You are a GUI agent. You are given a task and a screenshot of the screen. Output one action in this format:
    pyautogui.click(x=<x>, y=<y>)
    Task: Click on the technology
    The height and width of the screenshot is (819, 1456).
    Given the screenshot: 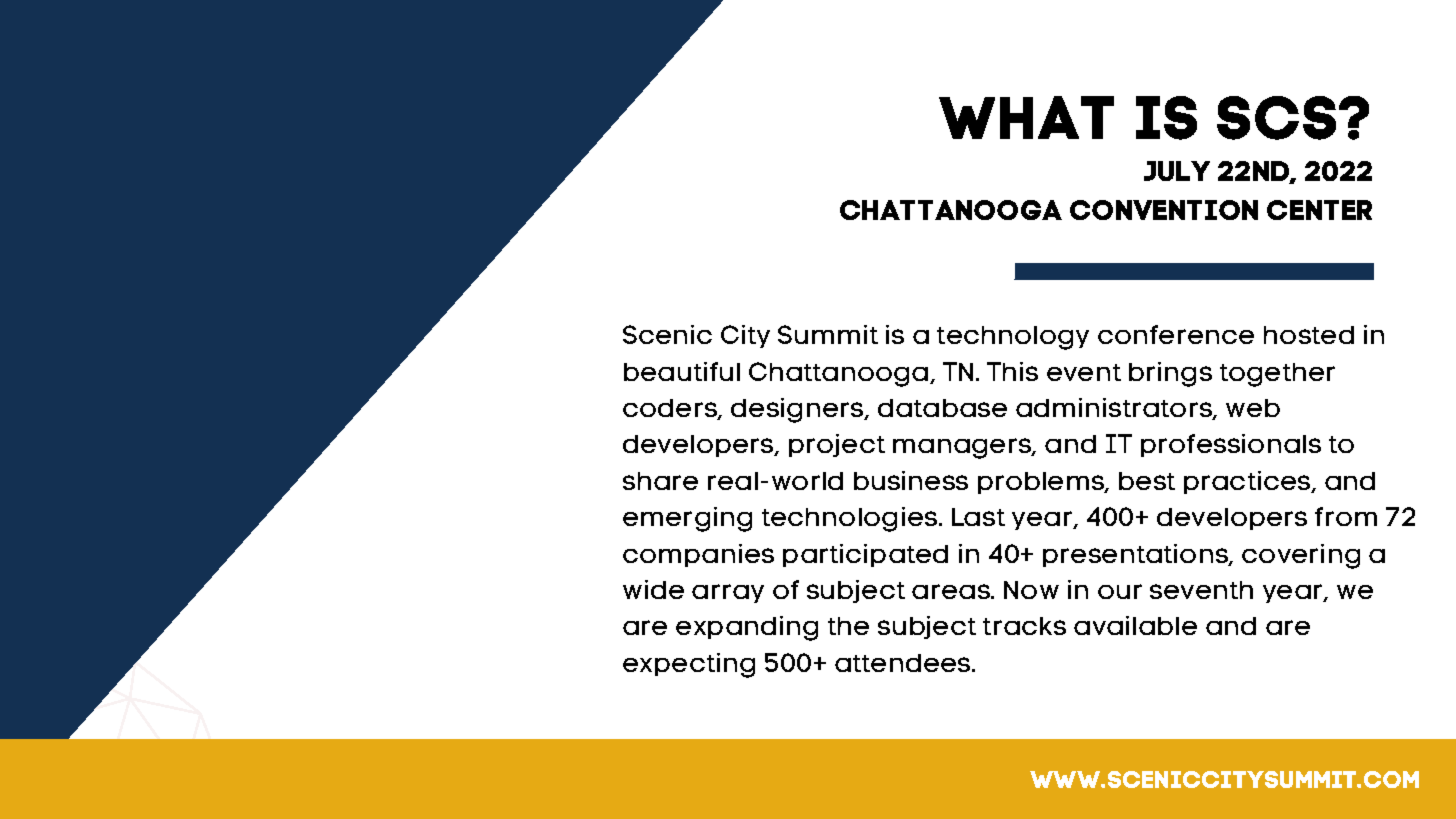 What is the action you would take?
    pyautogui.click(x=1013, y=338)
